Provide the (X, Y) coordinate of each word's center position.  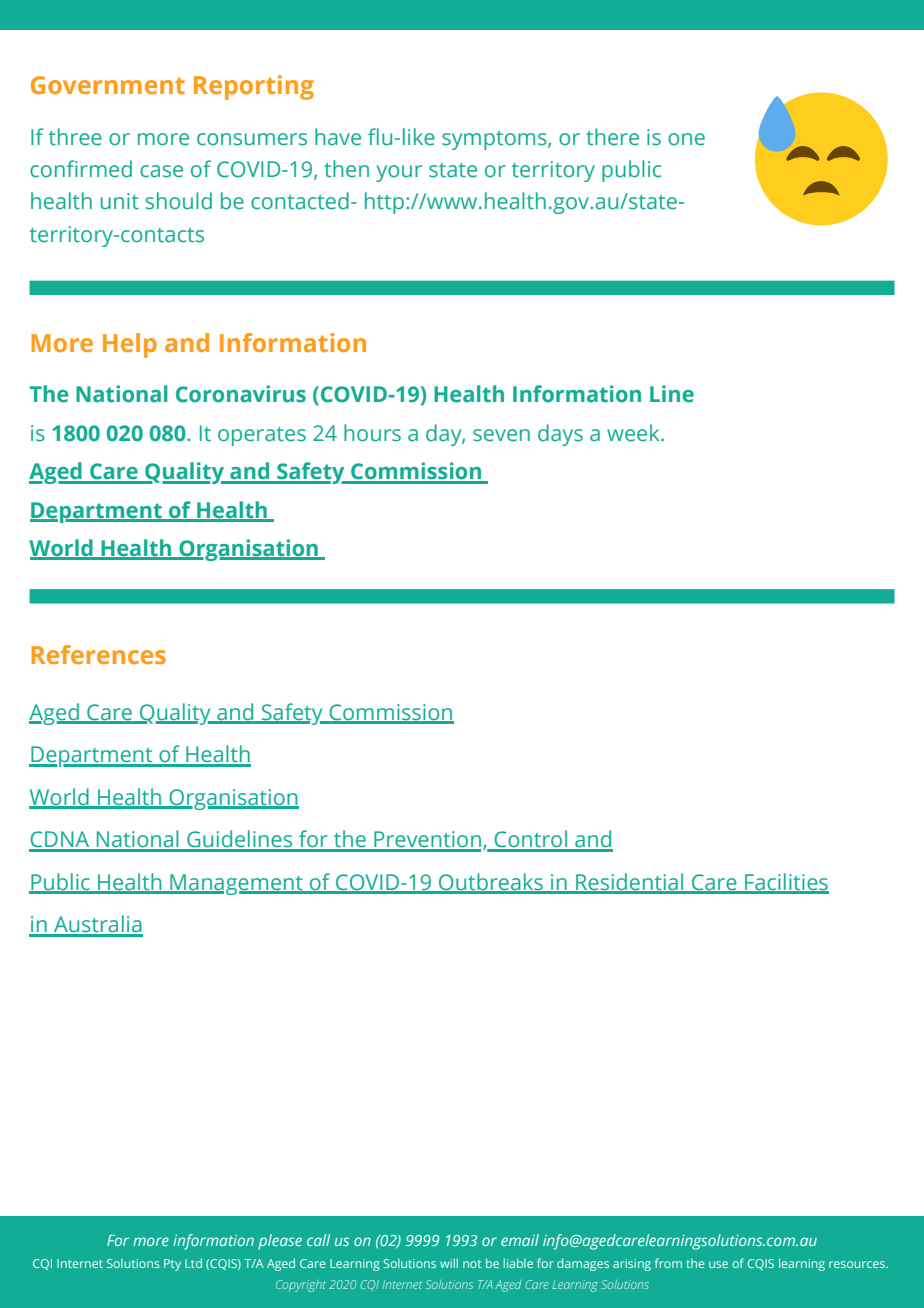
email (520, 1240)
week (634, 433)
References (98, 654)
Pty (172, 1265)
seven (501, 435)
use (718, 1264)
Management (236, 884)
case (161, 171)
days (560, 435)
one (686, 139)
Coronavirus (241, 394)
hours (372, 433)
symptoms (495, 140)
